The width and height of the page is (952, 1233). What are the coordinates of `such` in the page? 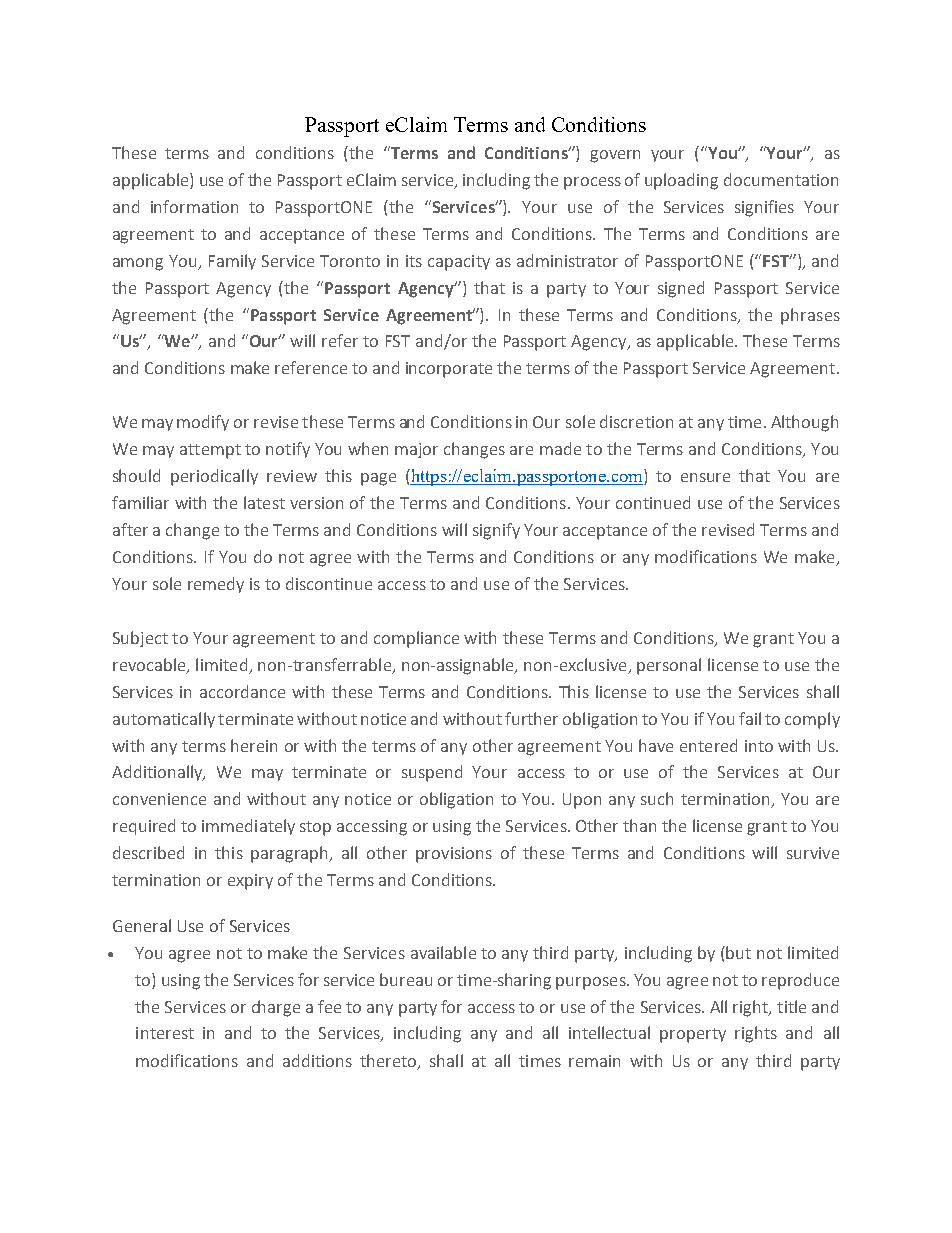 It's located at (657, 798).
